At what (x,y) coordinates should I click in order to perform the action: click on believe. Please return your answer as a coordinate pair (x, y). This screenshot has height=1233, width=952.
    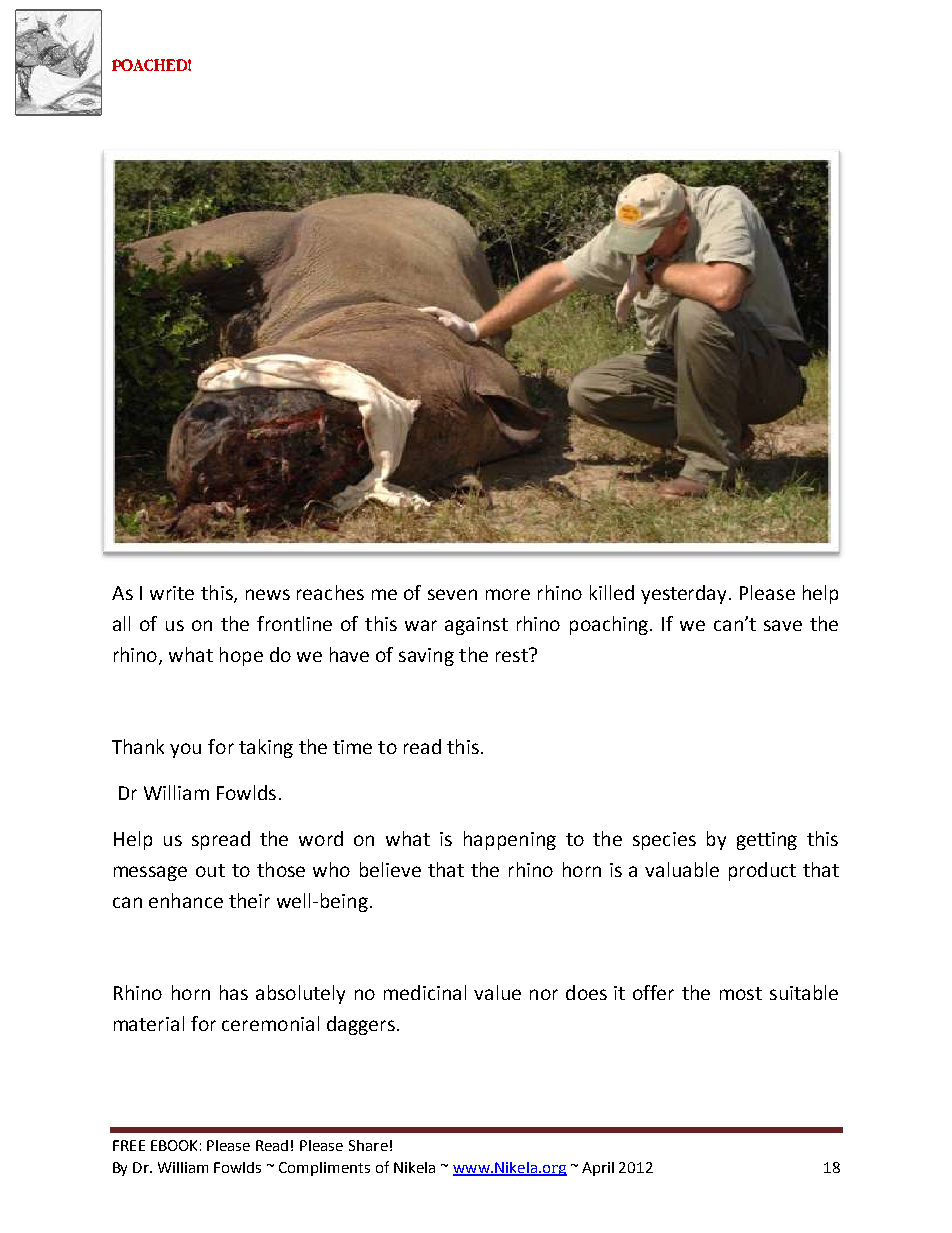
    Looking at the image, I should click on (390, 869).
